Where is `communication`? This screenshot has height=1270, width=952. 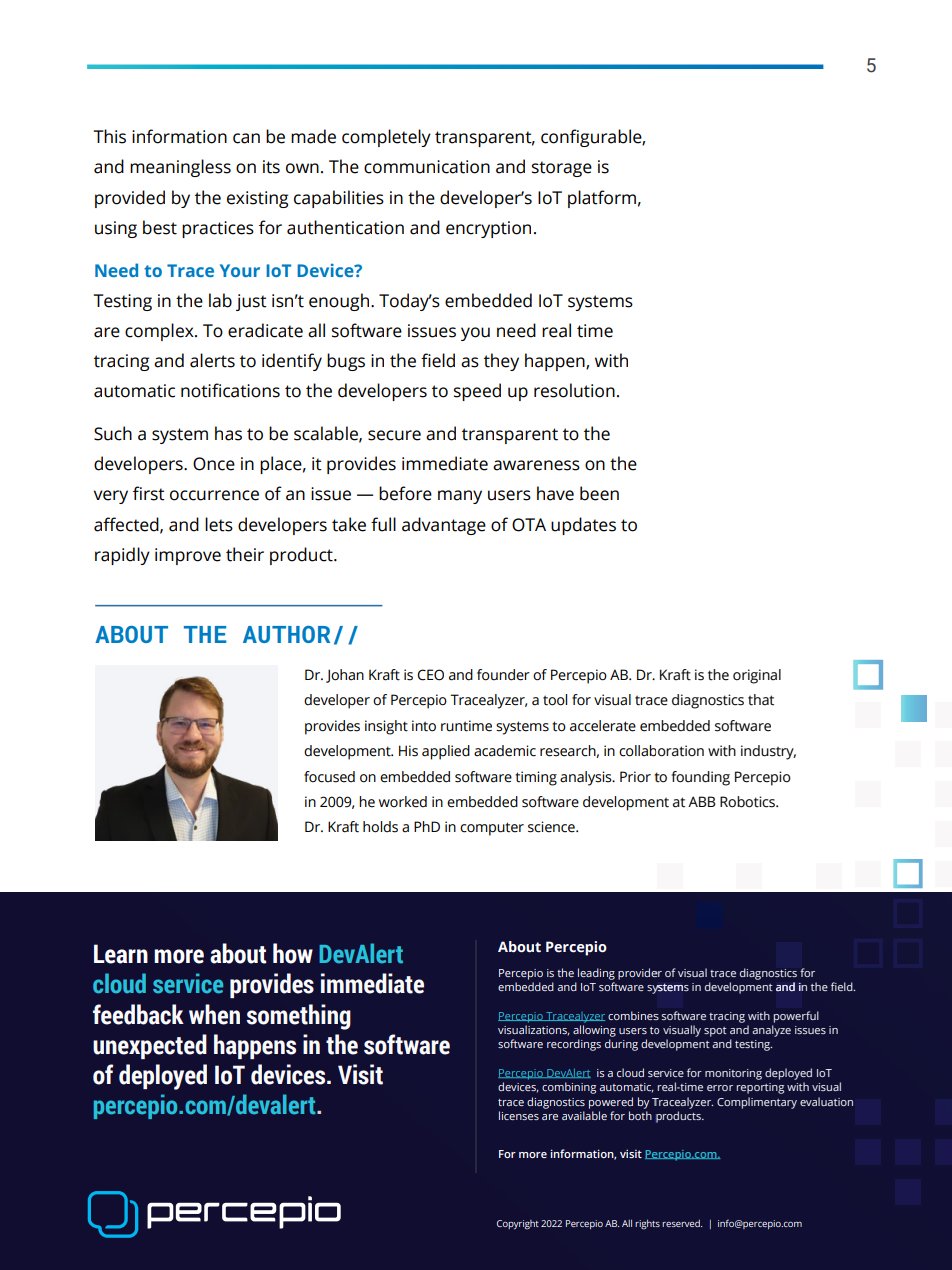 communication is located at coordinates (427, 167).
